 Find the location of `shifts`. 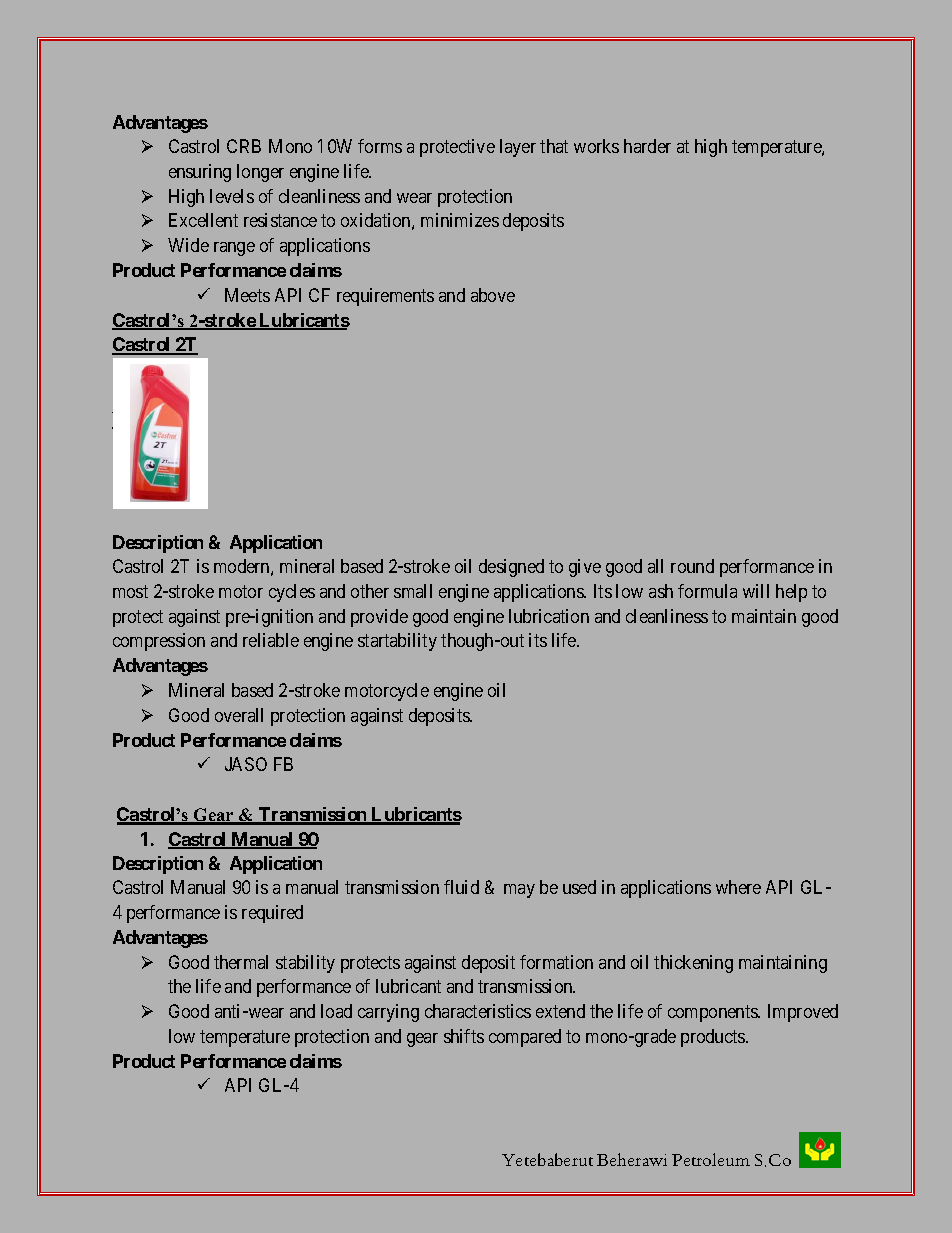

shifts is located at coordinates (464, 1036).
